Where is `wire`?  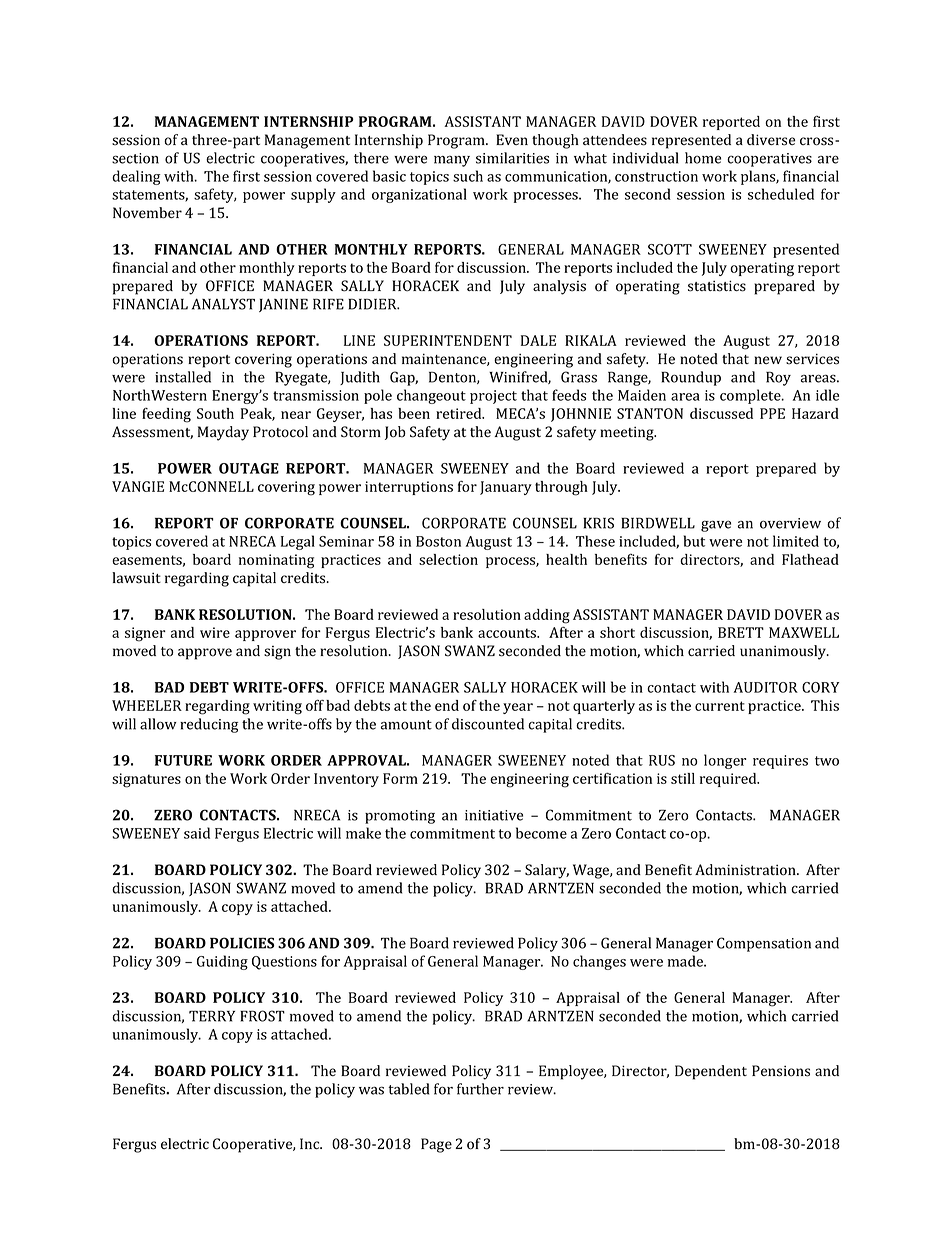 wire is located at coordinates (215, 632).
